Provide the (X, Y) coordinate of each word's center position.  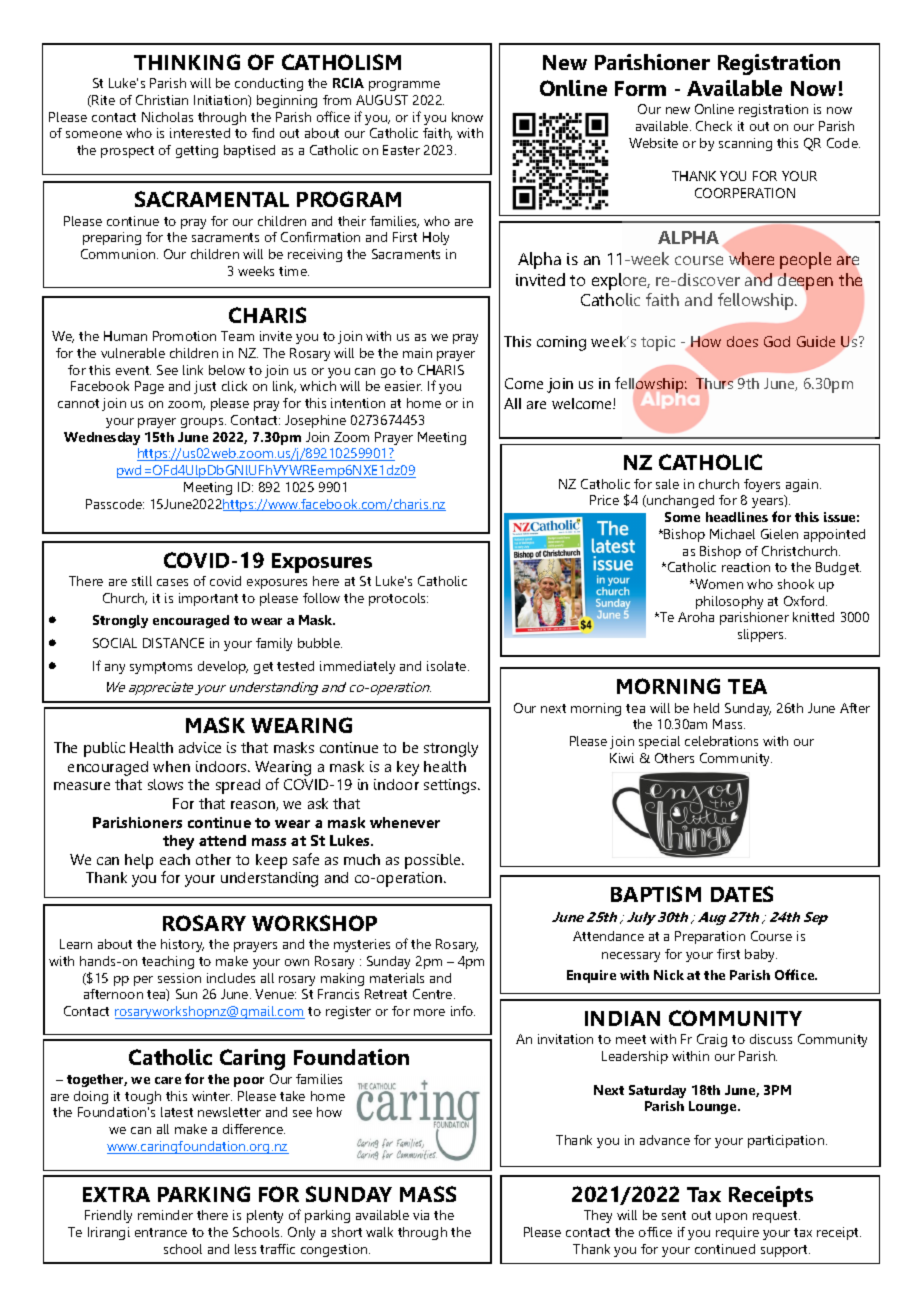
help (139, 861)
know (467, 117)
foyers (762, 485)
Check (714, 126)
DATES (742, 894)
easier (403, 386)
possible (434, 861)
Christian (162, 100)
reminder (165, 1215)
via (421, 1215)
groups (203, 423)
